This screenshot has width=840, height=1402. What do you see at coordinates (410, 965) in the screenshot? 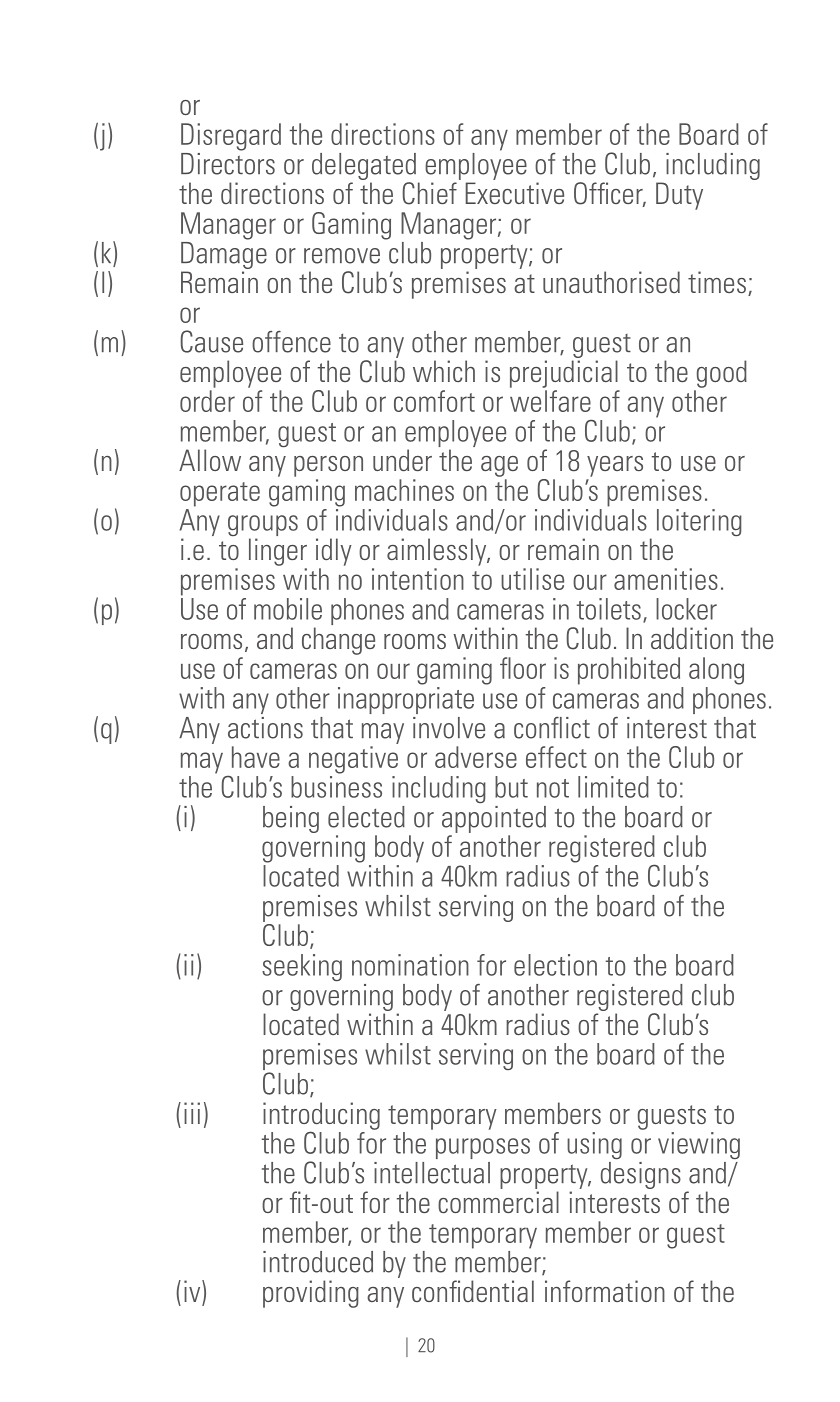
I see `nomination` at bounding box center [410, 965].
